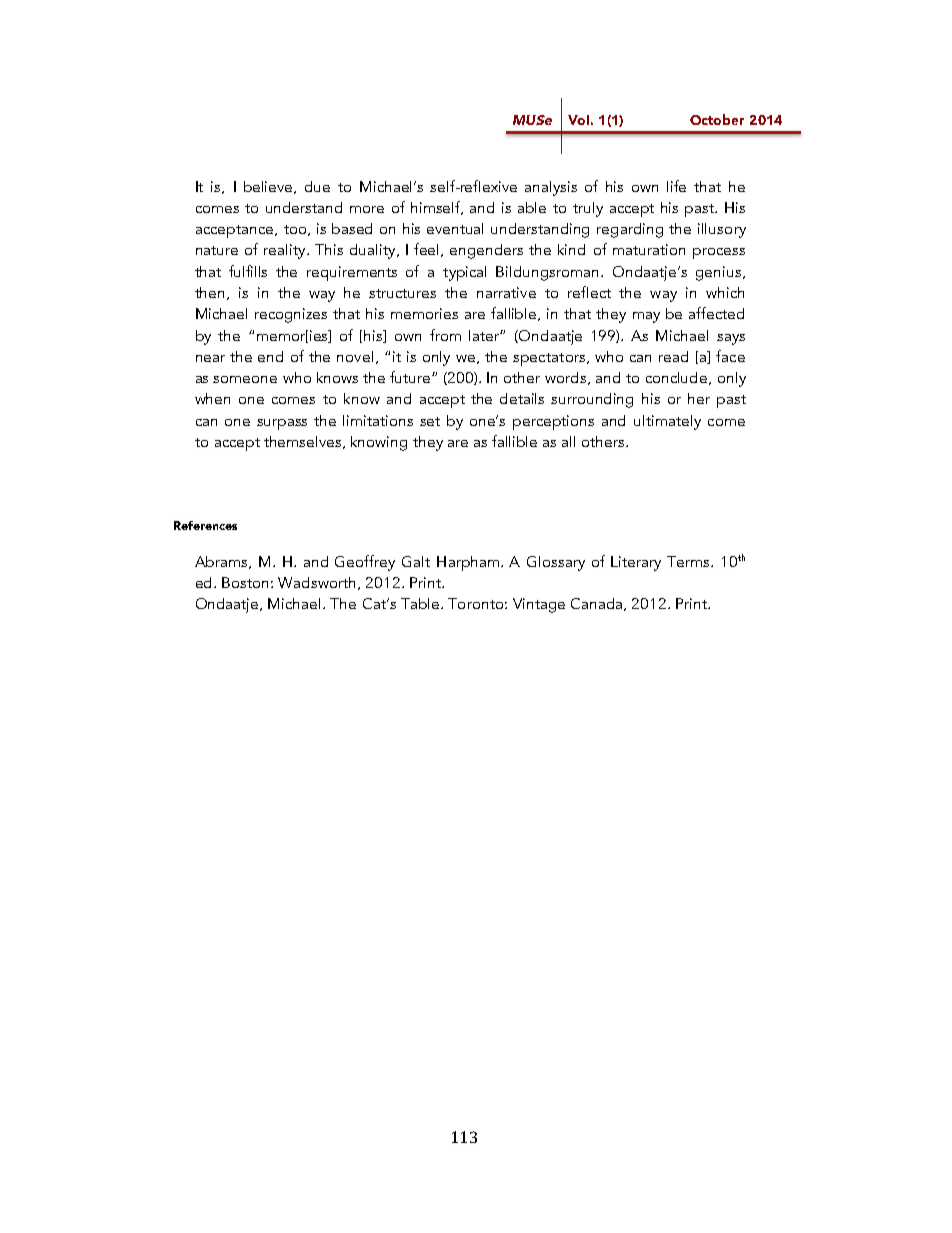 This screenshot has height=1233, width=952. What do you see at coordinates (269, 187) in the screenshot?
I see `believe` at bounding box center [269, 187].
